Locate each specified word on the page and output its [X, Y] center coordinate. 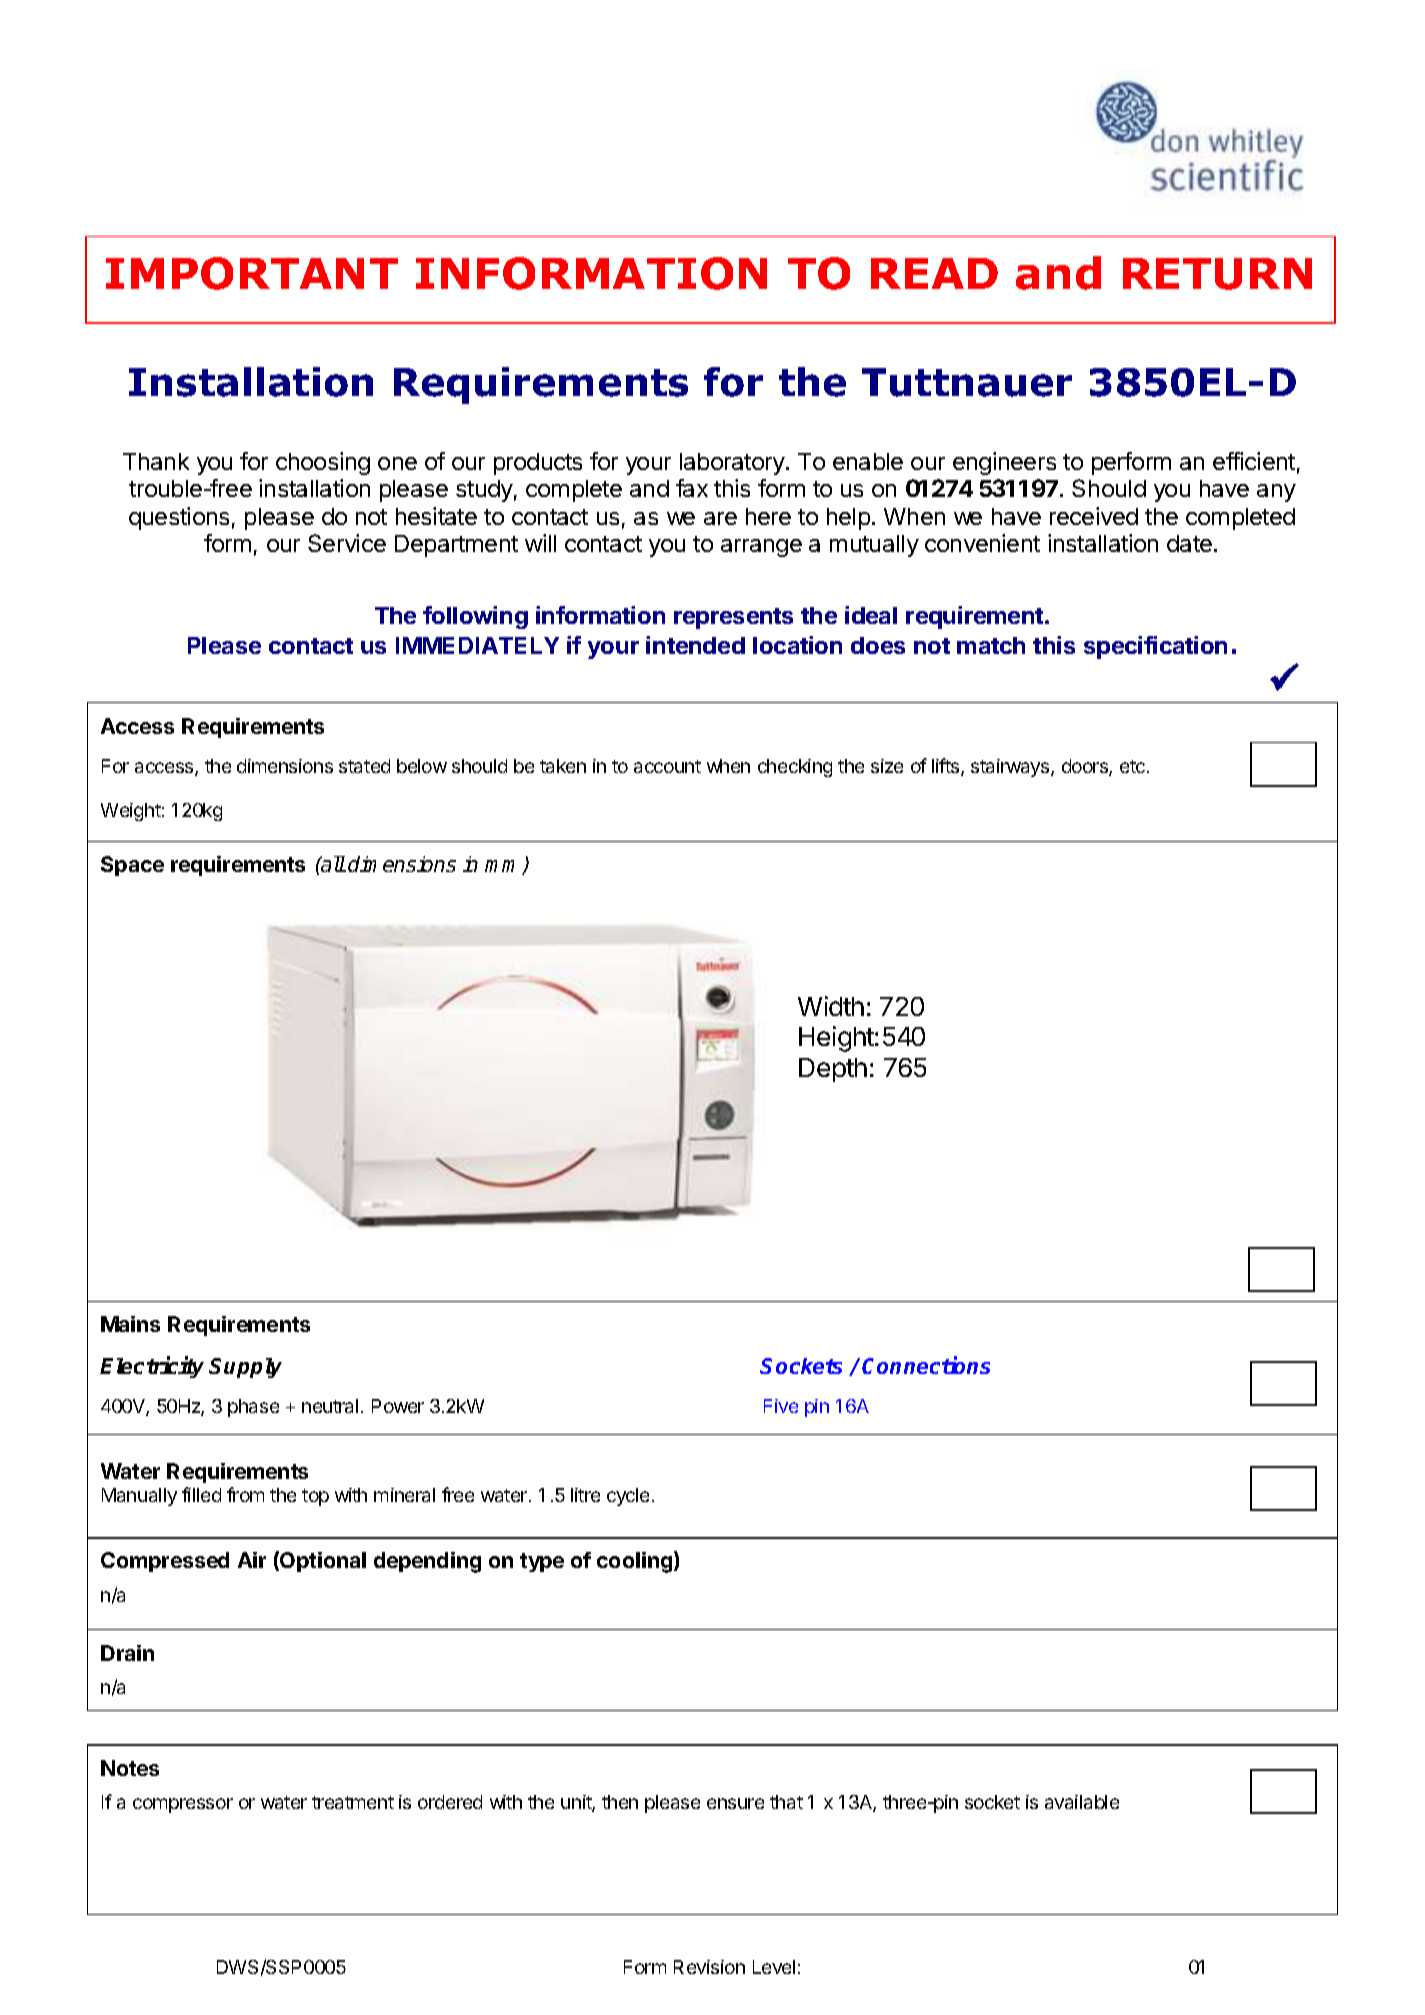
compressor [183, 1805]
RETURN [1217, 274]
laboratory [733, 464]
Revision [709, 1967]
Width [831, 1006]
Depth [833, 1070]
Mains [130, 1324]
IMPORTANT [252, 273]
